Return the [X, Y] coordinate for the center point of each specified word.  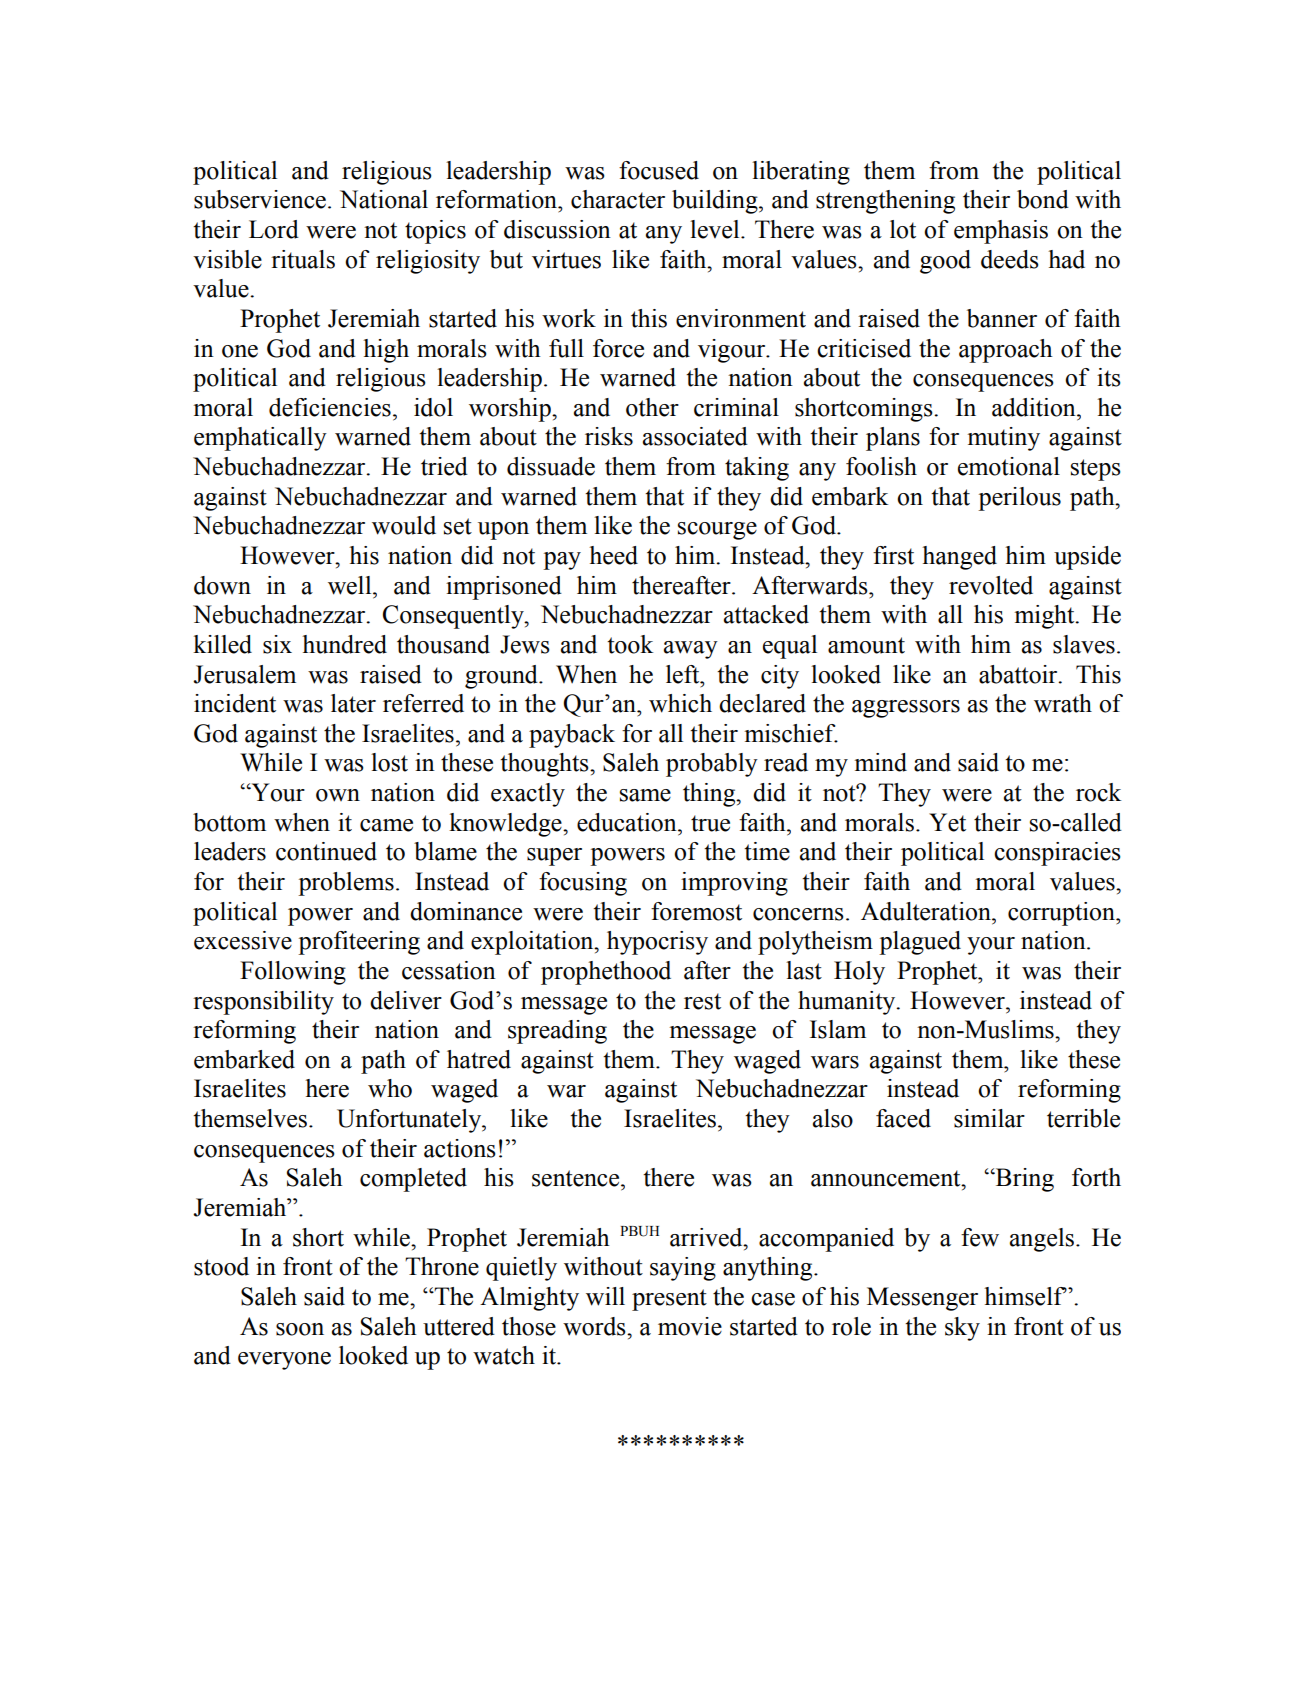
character [618, 199]
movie [690, 1326]
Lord [274, 229]
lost [389, 762]
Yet [947, 822]
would [404, 525]
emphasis [1001, 232]
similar [989, 1118]
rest [702, 1001]
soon [300, 1329]
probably [712, 765]
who [390, 1088]
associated [695, 436]
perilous [1019, 499]
